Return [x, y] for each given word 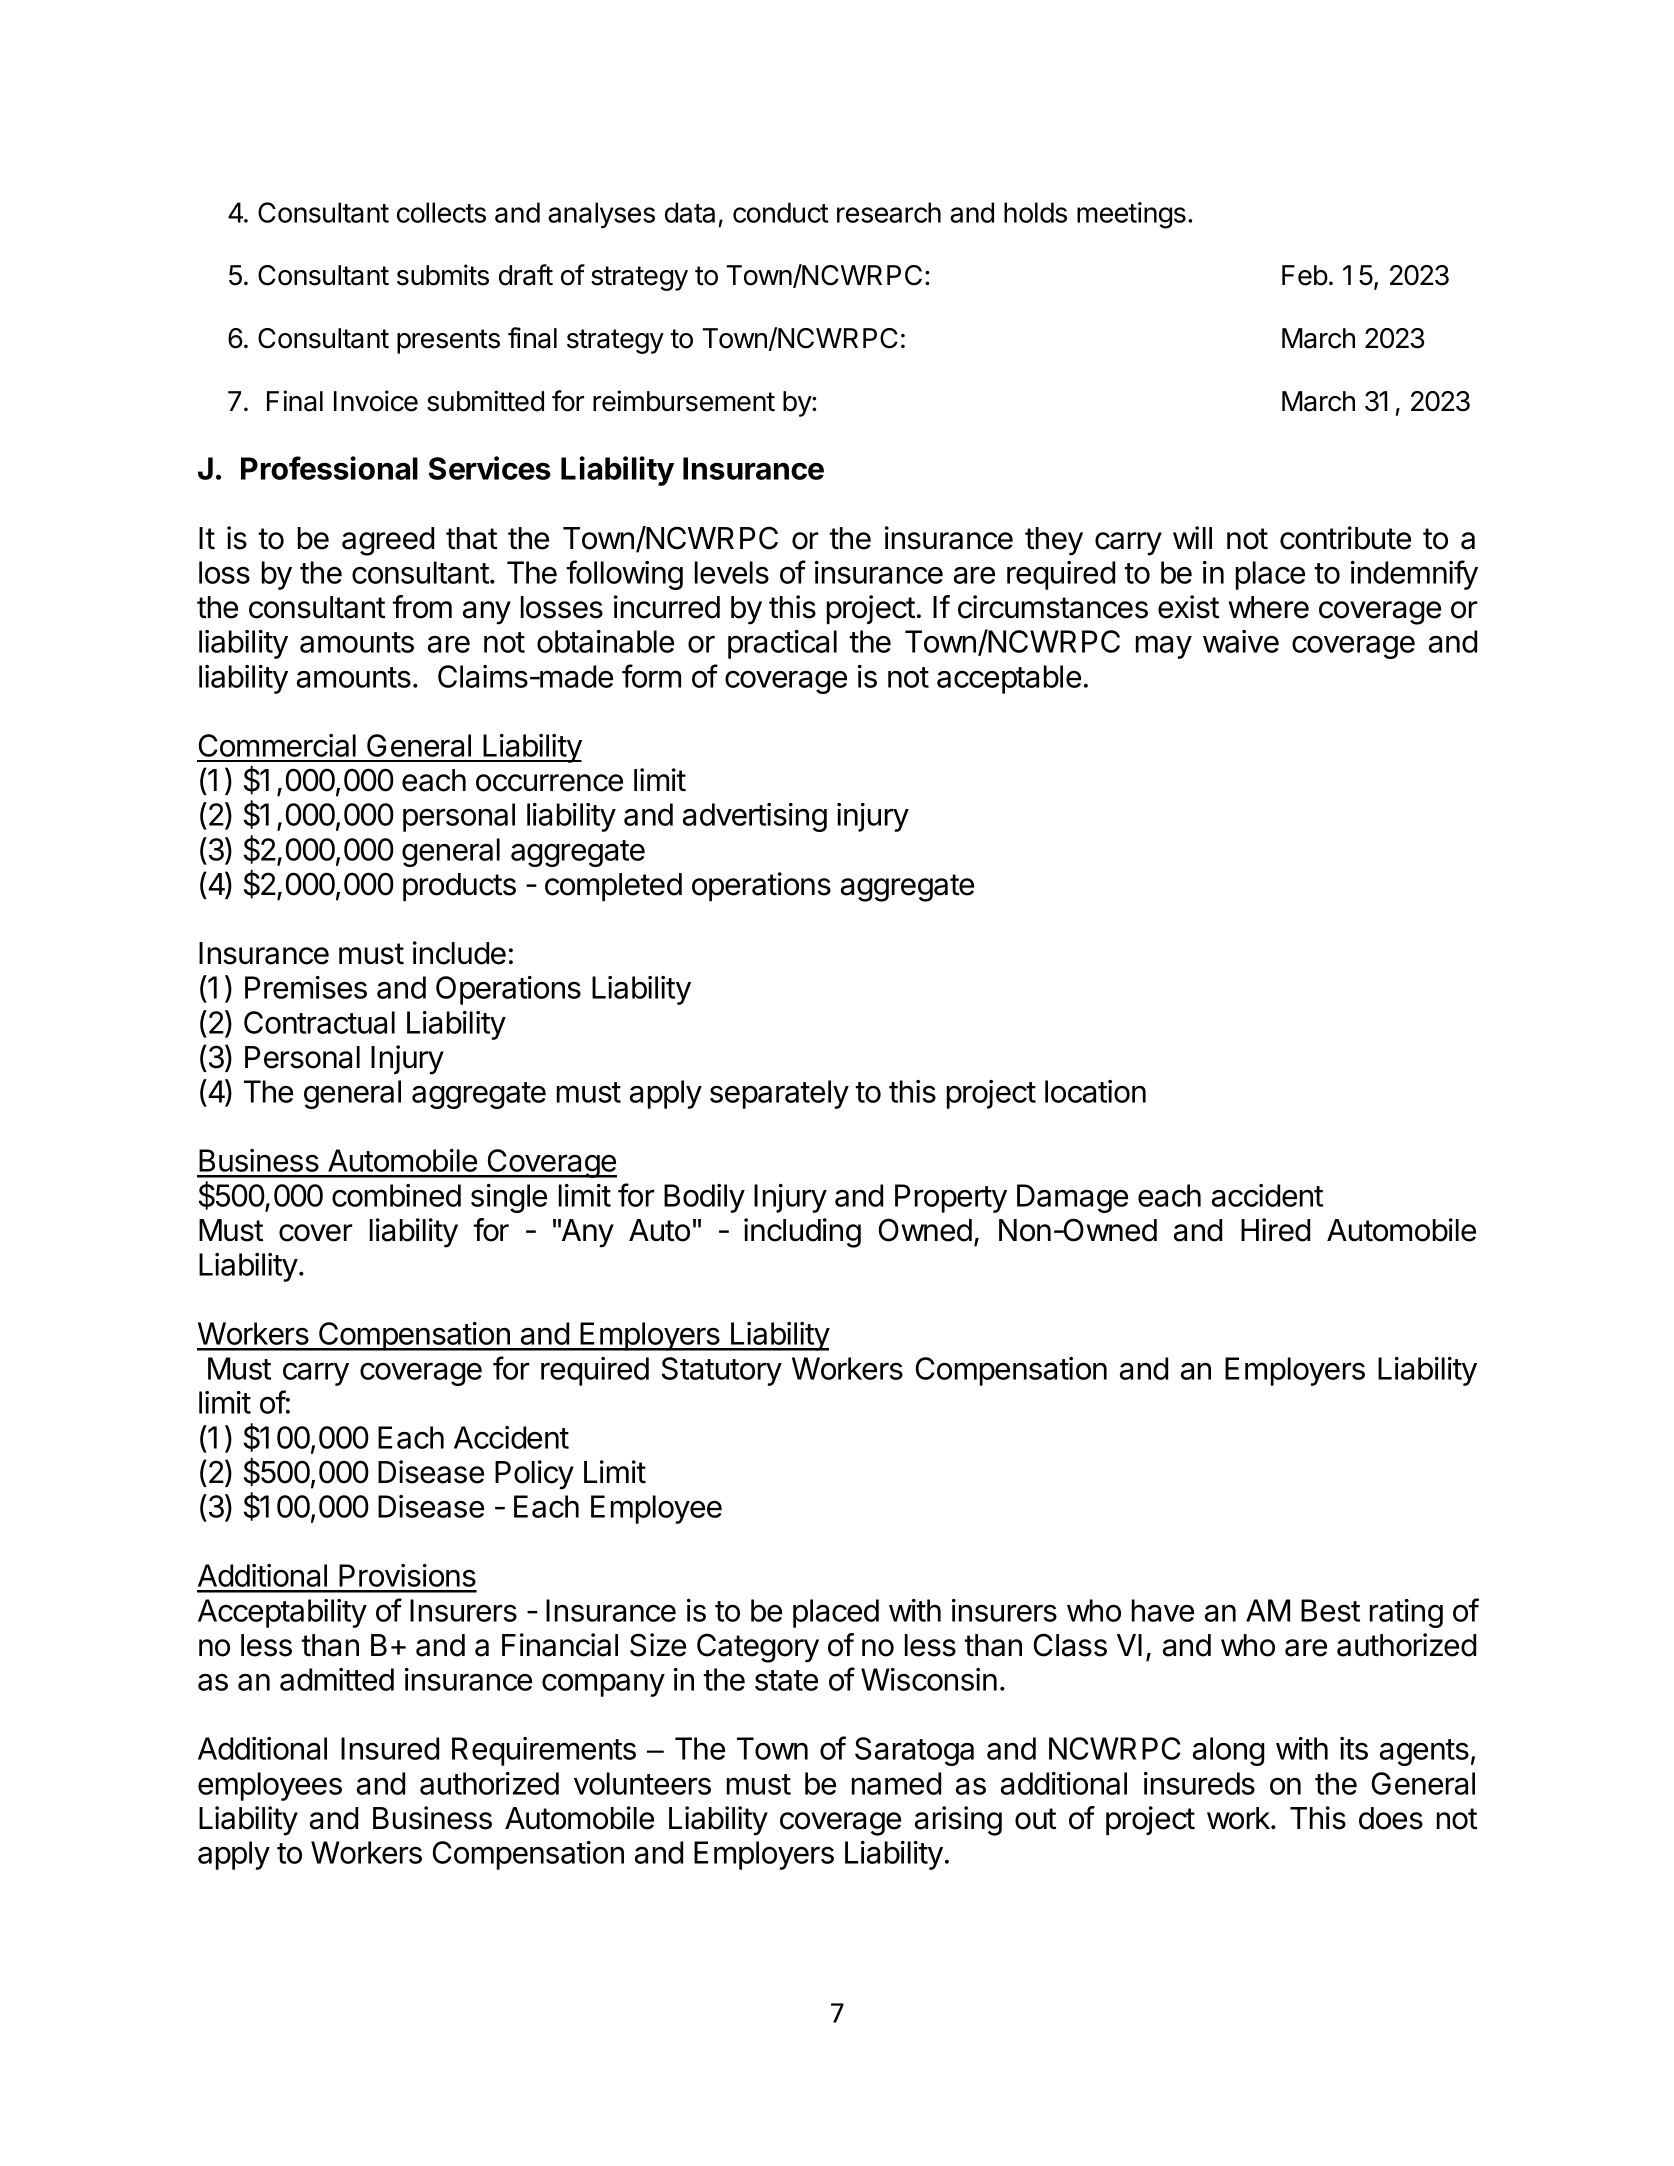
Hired [1275, 1230]
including [802, 1233]
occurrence [549, 783]
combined [396, 1195]
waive [1241, 641]
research [889, 212]
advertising [755, 817]
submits [443, 275]
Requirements [544, 1751]
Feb [1305, 275]
